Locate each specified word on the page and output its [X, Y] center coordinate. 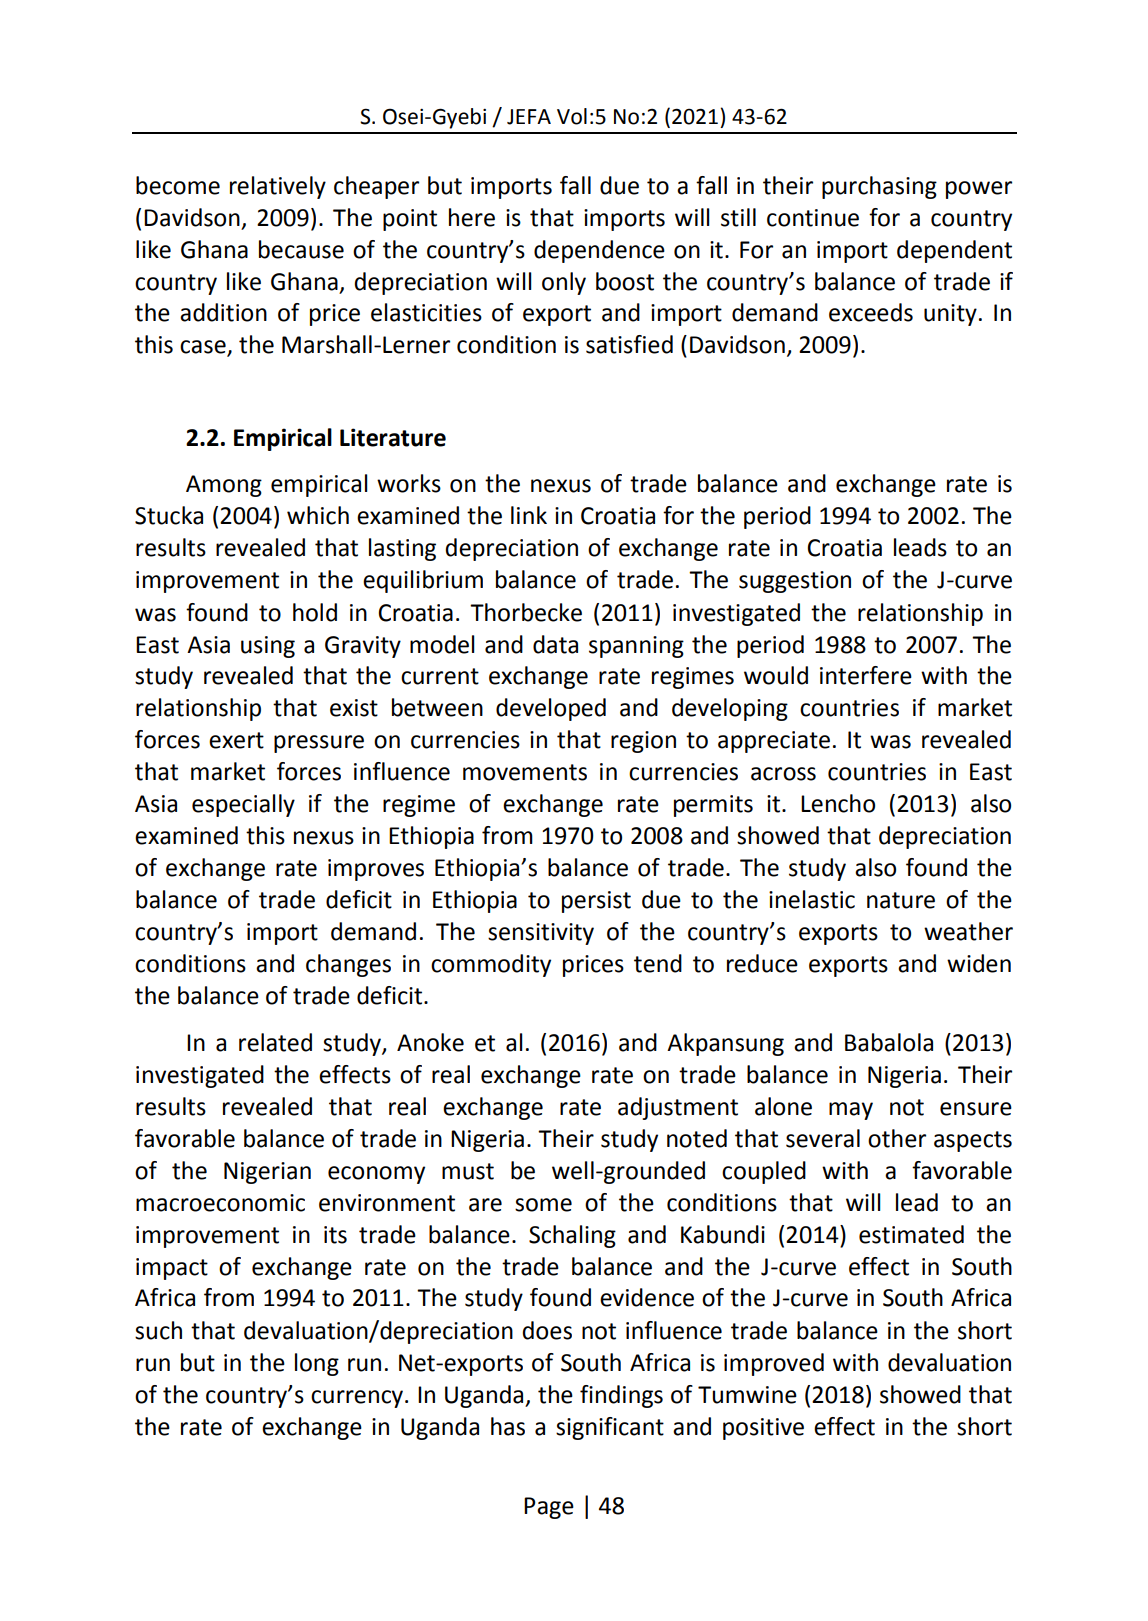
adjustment [678, 1108]
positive [763, 1429]
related [275, 1042]
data [555, 644]
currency [358, 1399]
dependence [599, 251]
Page [549, 1508]
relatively [278, 187]
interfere [866, 675]
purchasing [879, 187]
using [268, 647]
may [851, 1111]
